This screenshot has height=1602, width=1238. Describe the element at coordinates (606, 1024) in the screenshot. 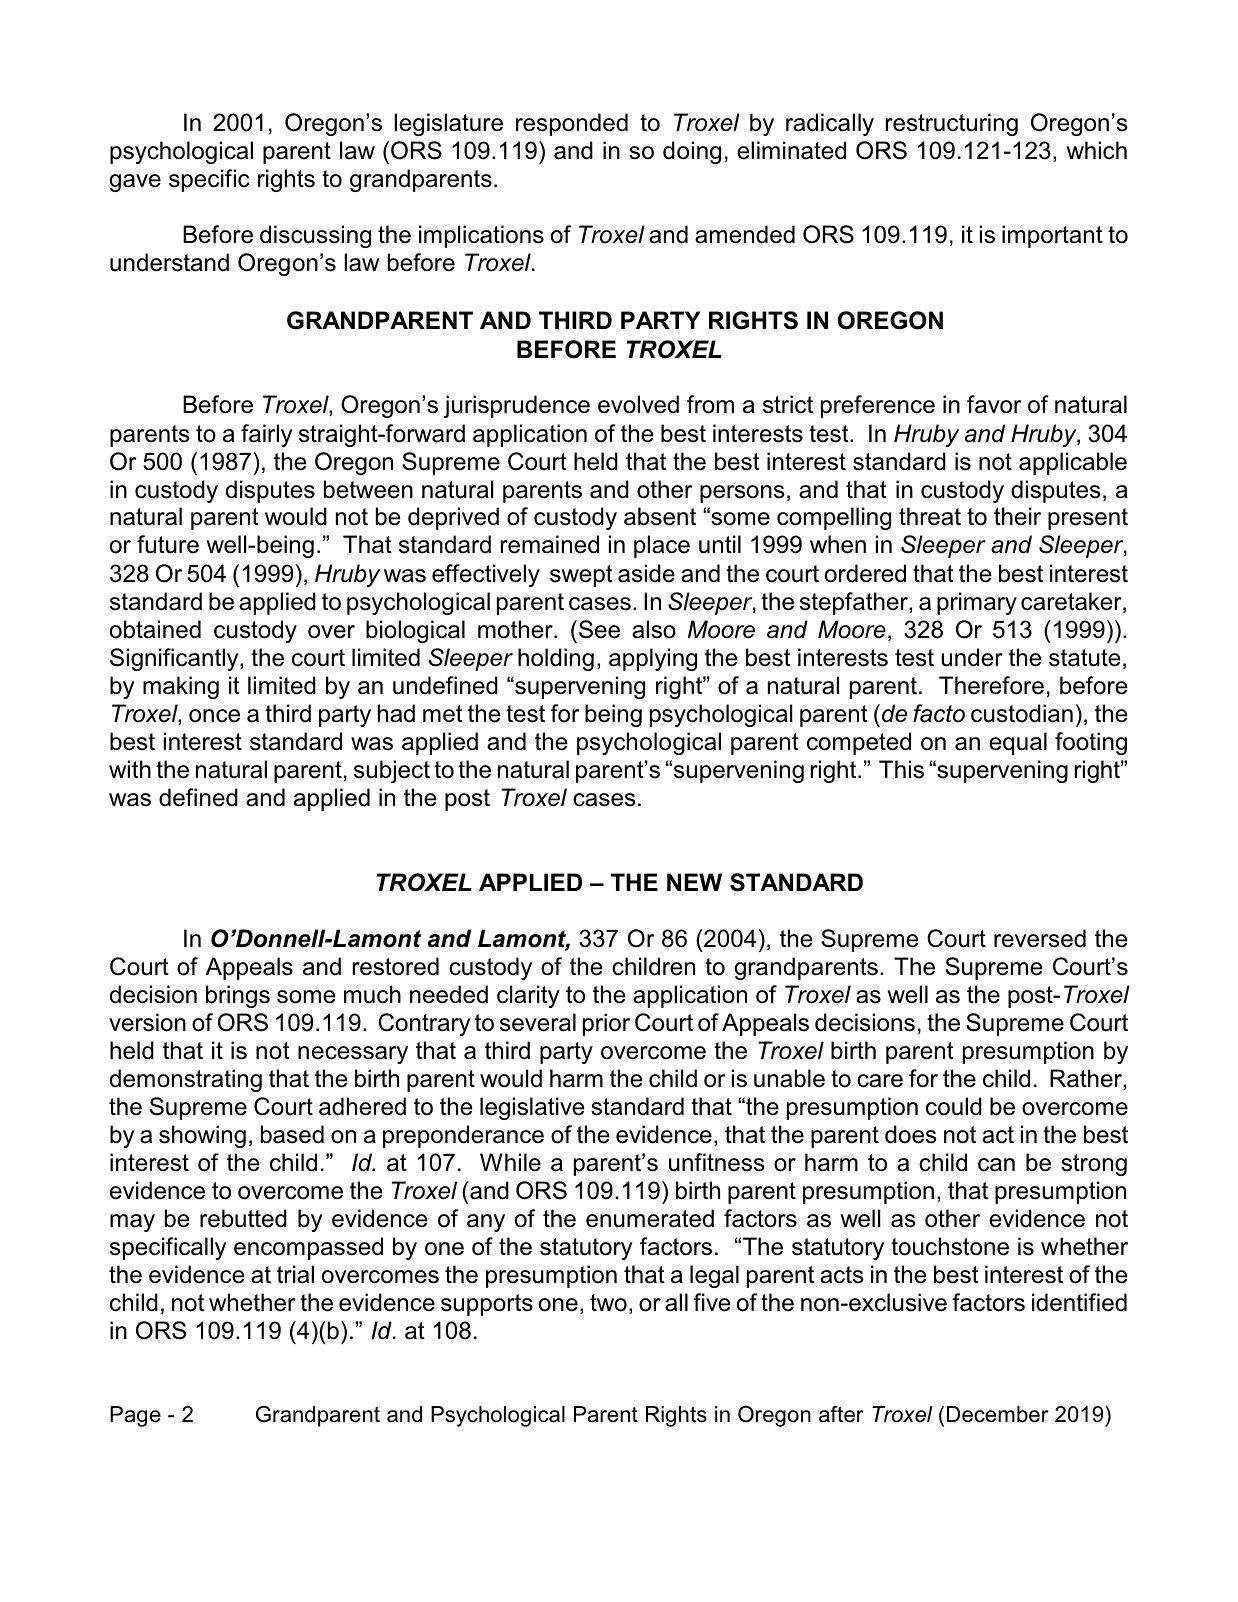

I see `prior` at that location.
